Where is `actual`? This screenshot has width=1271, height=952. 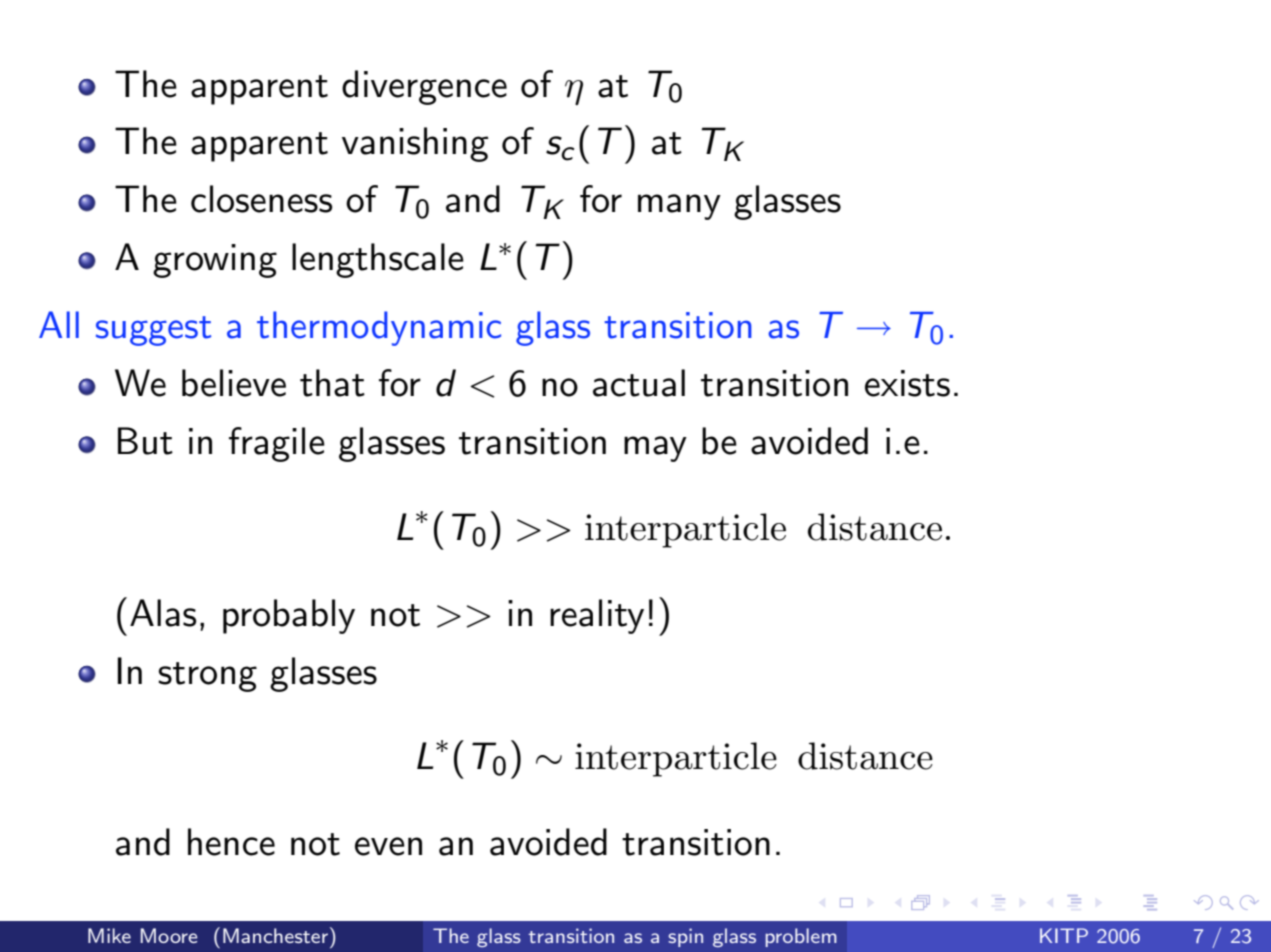
actual is located at coordinates (639, 383).
